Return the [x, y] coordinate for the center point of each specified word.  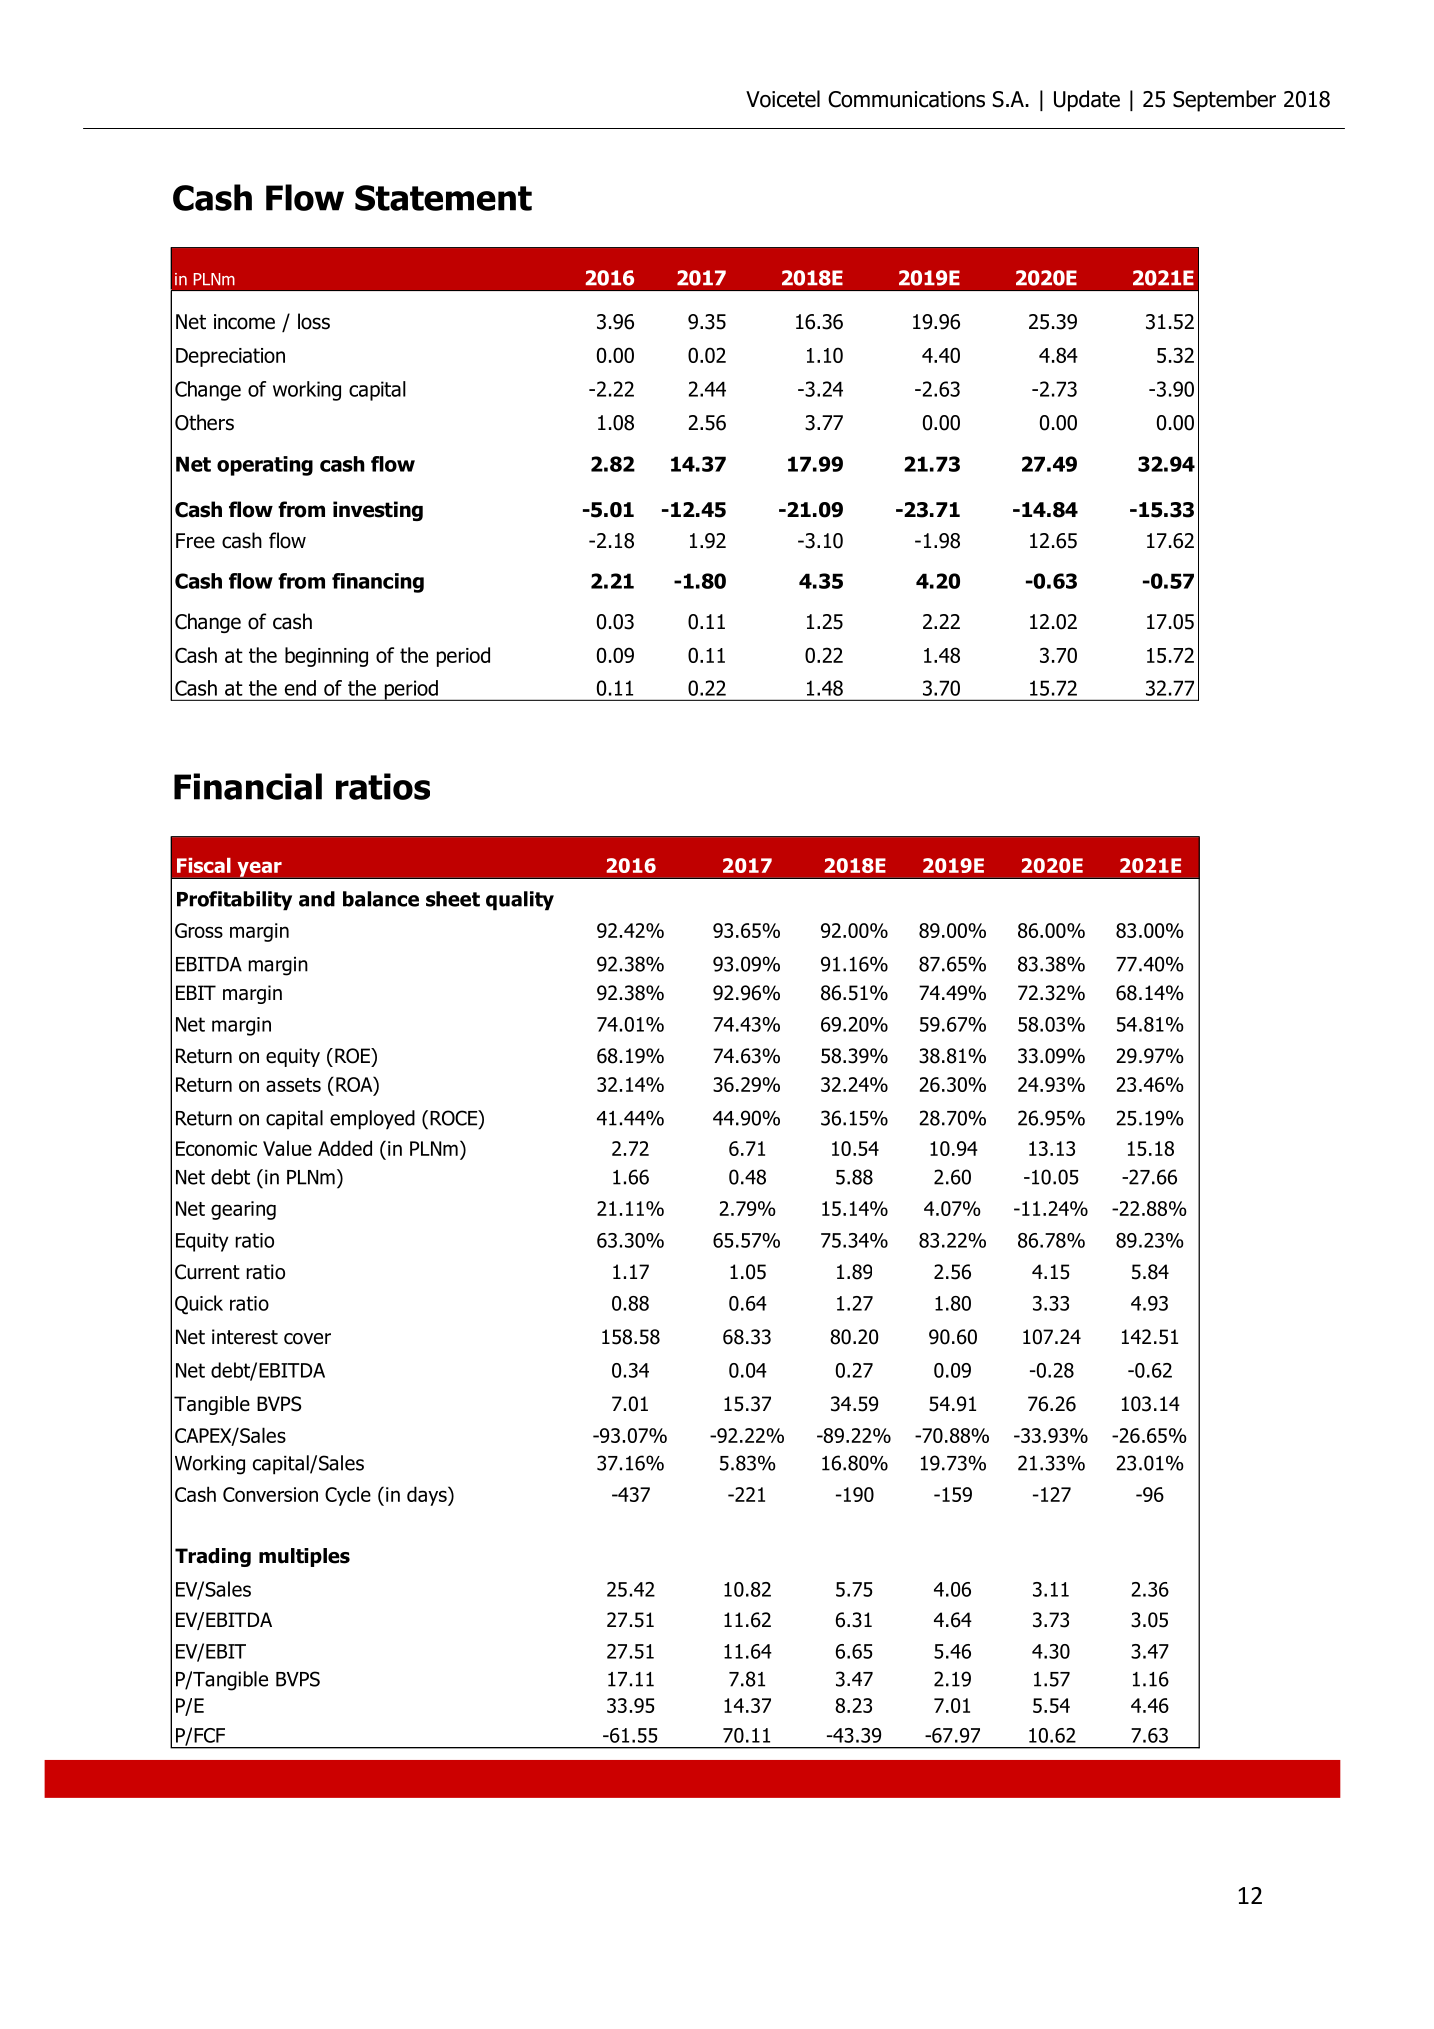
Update [1087, 101]
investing [378, 511]
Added [345, 1148]
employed [372, 1120]
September [1224, 101]
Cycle [348, 1496]
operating [265, 466]
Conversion [270, 1494]
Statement [443, 198]
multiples [304, 1557]
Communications [906, 99]
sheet [453, 899]
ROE [353, 1056]
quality [520, 901]
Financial [248, 786]
